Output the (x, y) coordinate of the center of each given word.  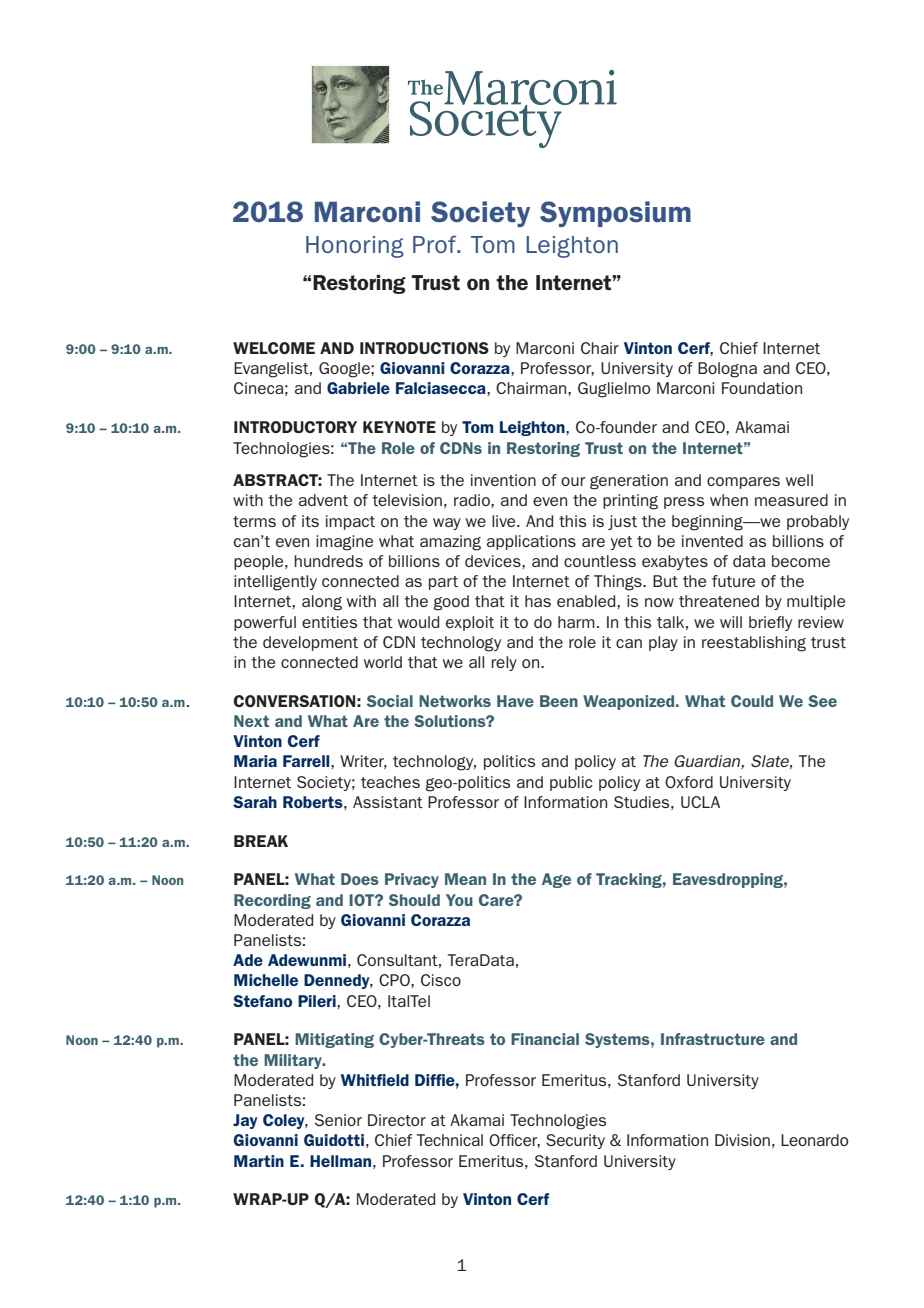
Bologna (727, 370)
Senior (338, 1120)
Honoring (355, 247)
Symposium (615, 214)
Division (742, 1140)
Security (575, 1141)
